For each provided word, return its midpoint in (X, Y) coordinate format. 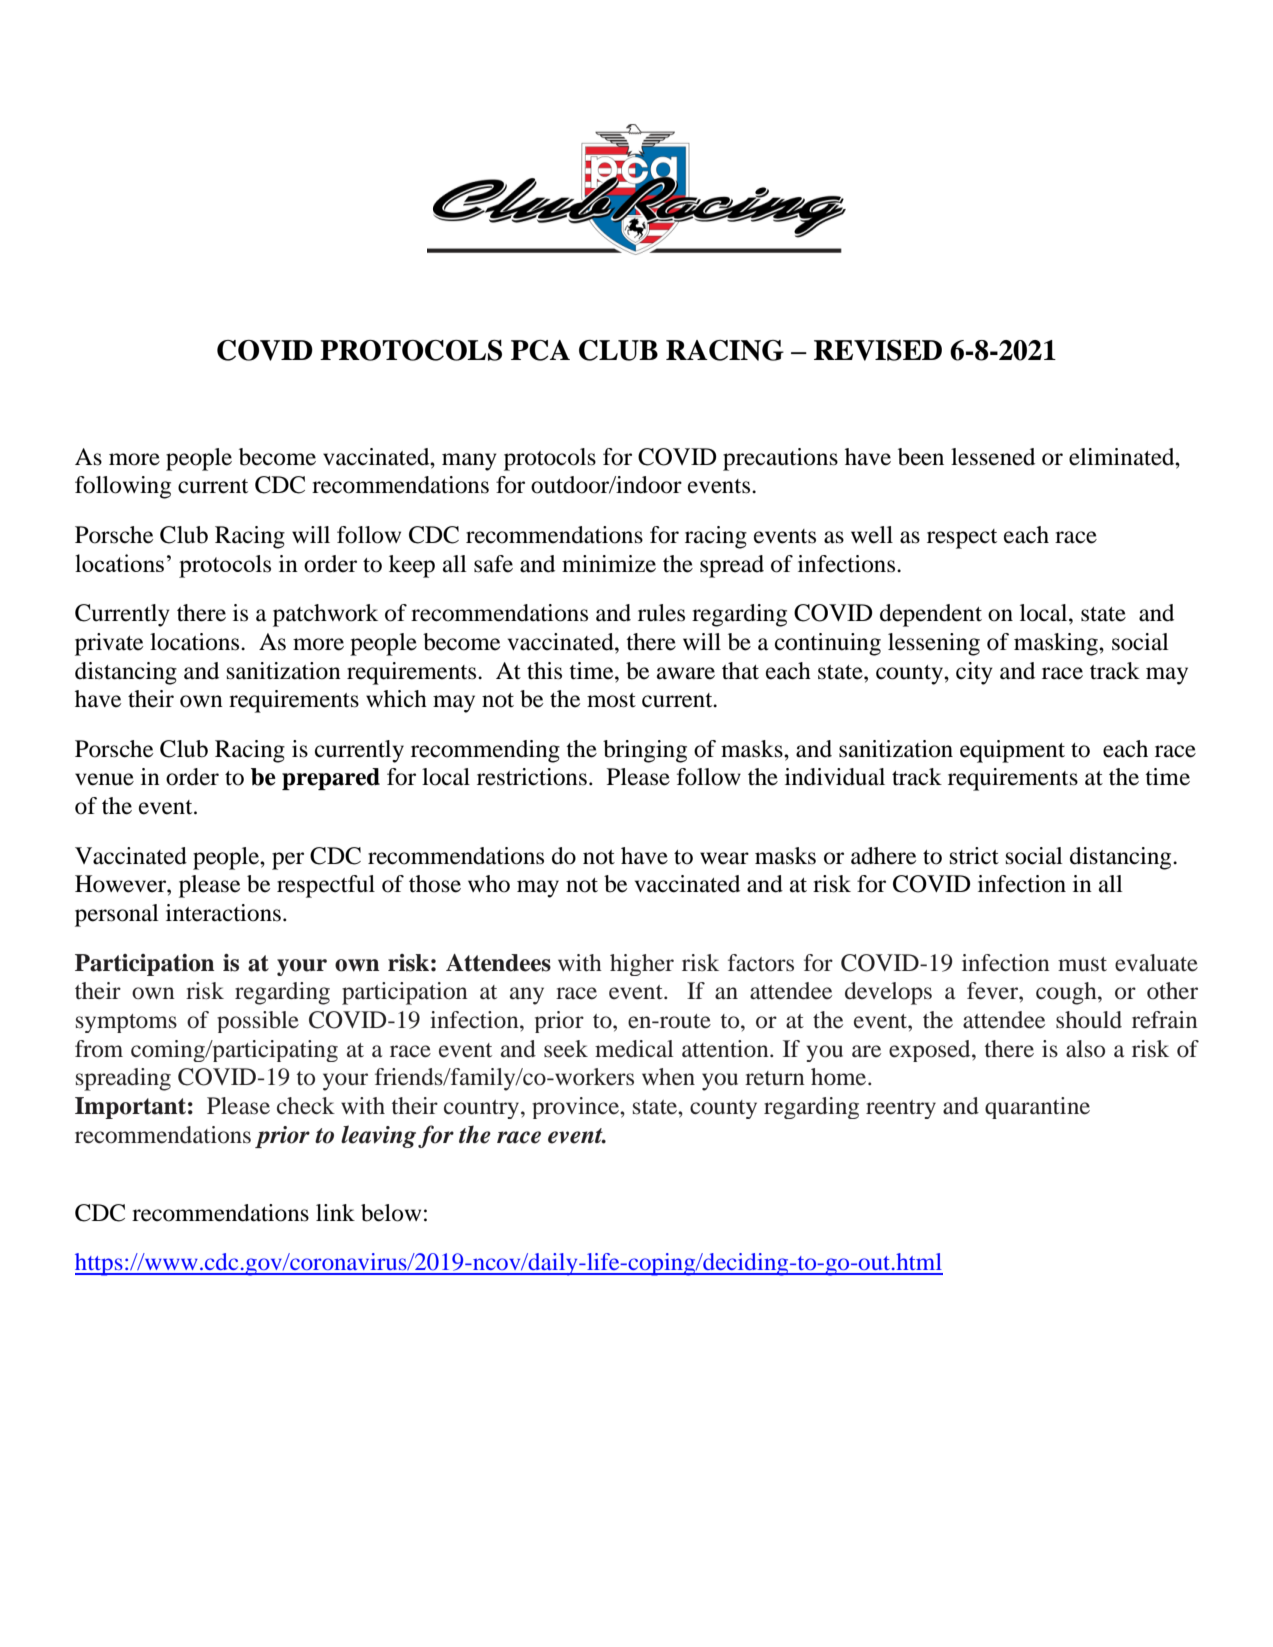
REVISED (878, 350)
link (335, 1212)
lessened (993, 457)
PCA (540, 350)
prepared (331, 779)
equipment (1012, 751)
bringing (645, 751)
